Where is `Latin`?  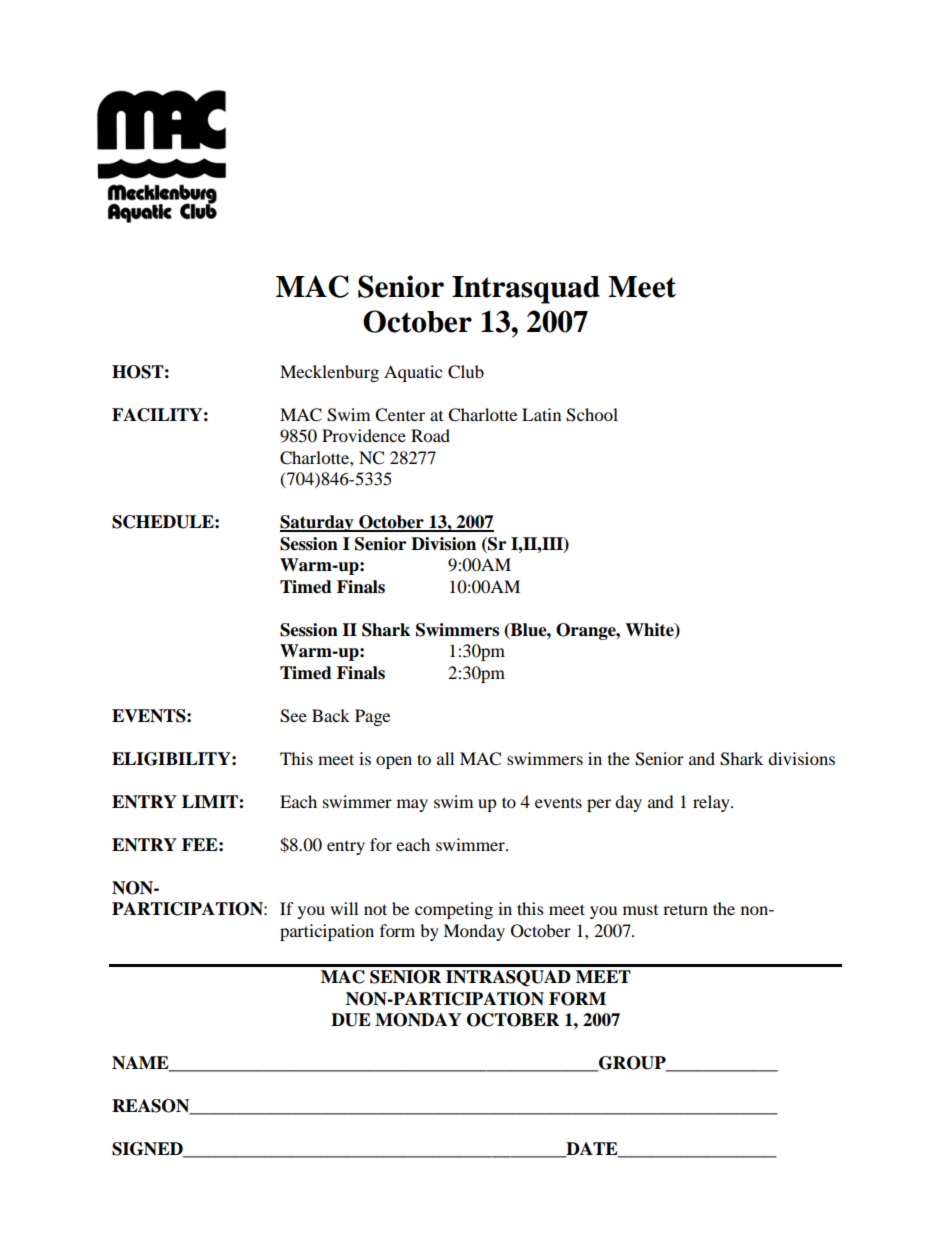 Latin is located at coordinates (541, 414).
